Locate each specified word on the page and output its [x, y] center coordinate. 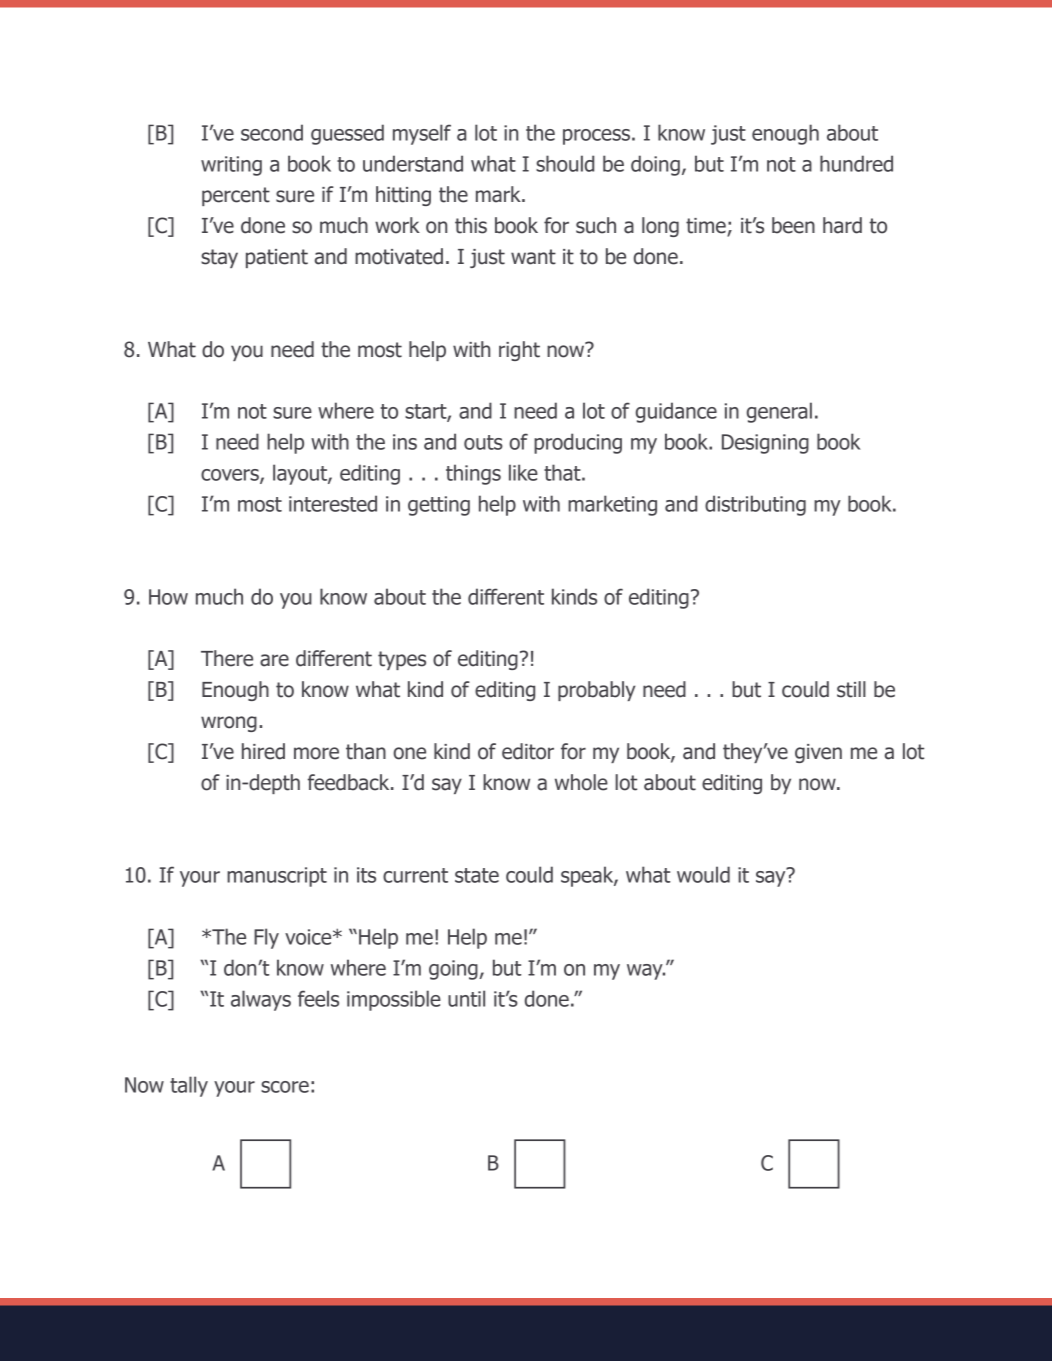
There [227, 658]
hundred [856, 163]
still [851, 689]
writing [231, 166]
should [565, 163]
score [285, 1087]
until [466, 998]
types [402, 660]
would [703, 874]
